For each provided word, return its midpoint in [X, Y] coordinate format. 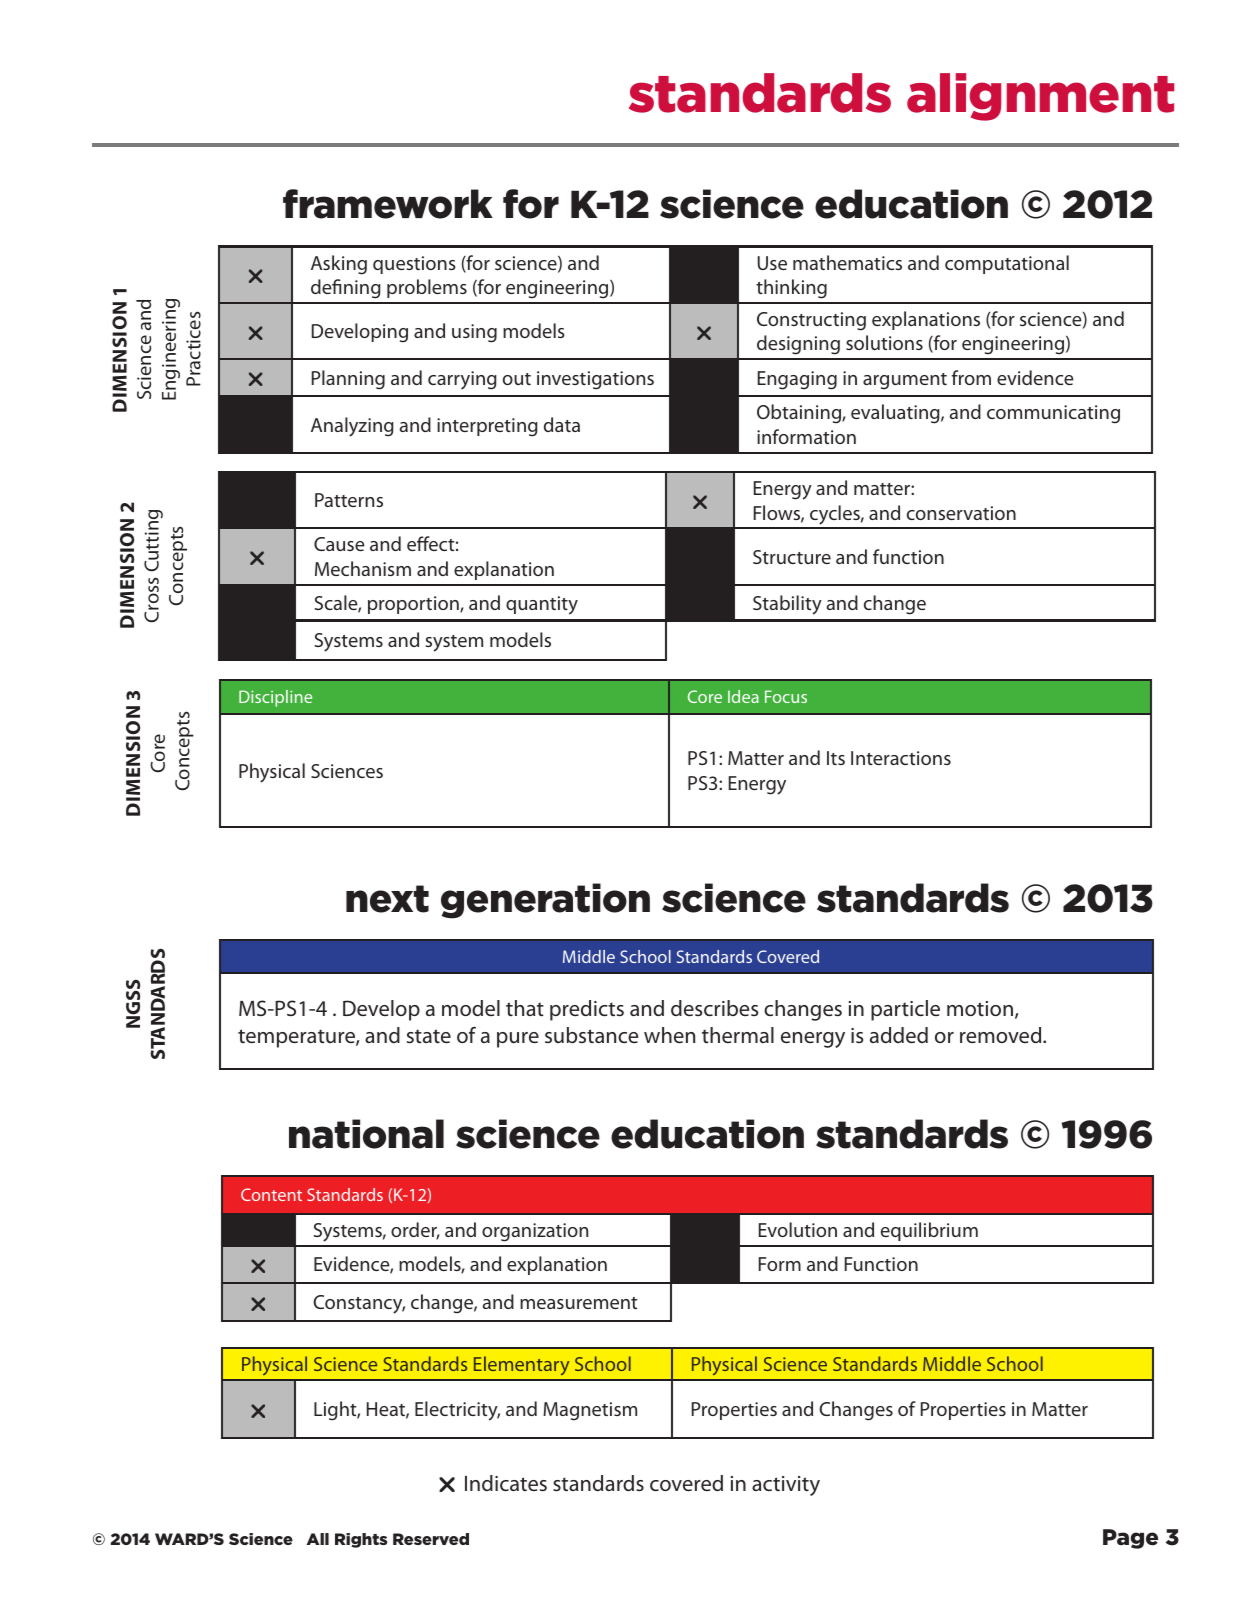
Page [1130, 1539]
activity [786, 1486]
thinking [791, 289]
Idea [743, 696]
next [387, 899]
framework [388, 204]
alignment [1040, 97]
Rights [361, 1540]
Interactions [901, 758]
